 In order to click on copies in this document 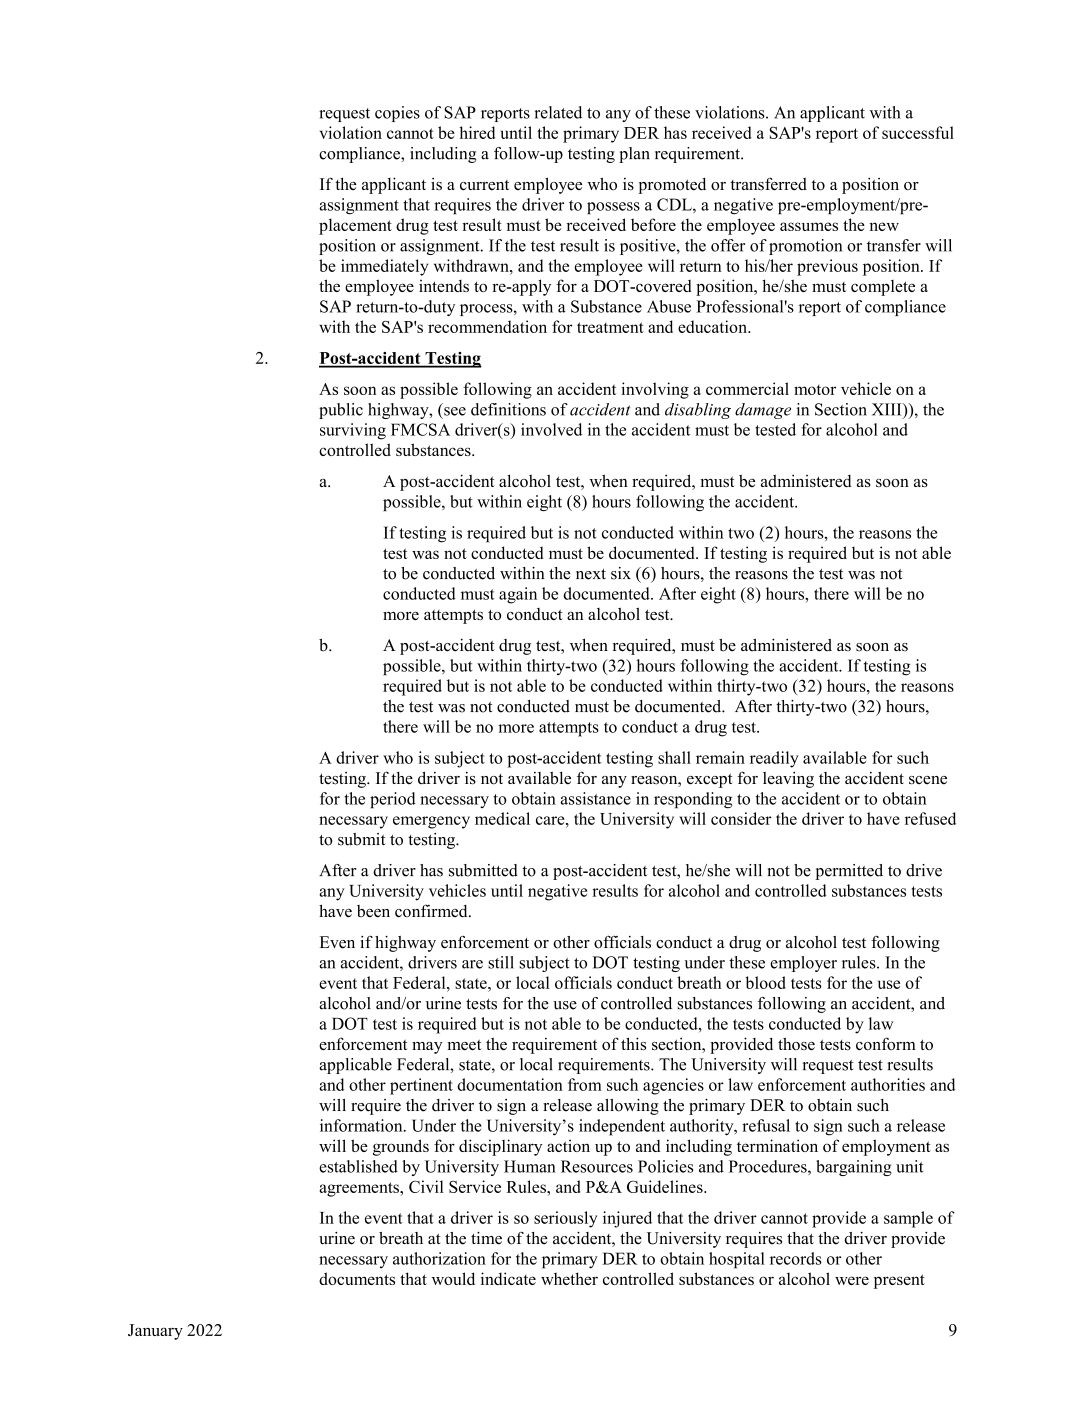, I will do `click(397, 114)`.
